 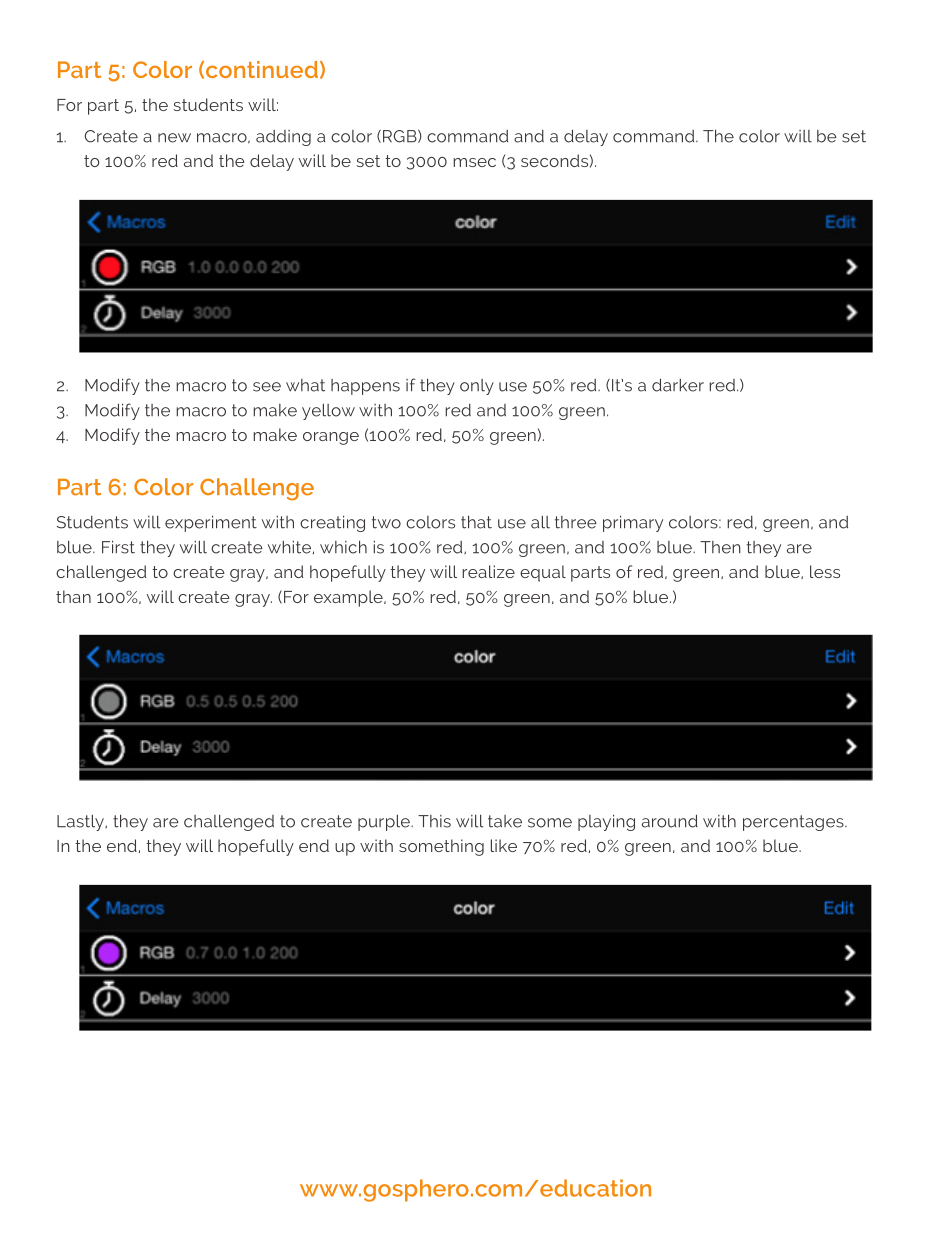 What do you see at coordinates (81, 822) in the screenshot?
I see `Lastly` at bounding box center [81, 822].
